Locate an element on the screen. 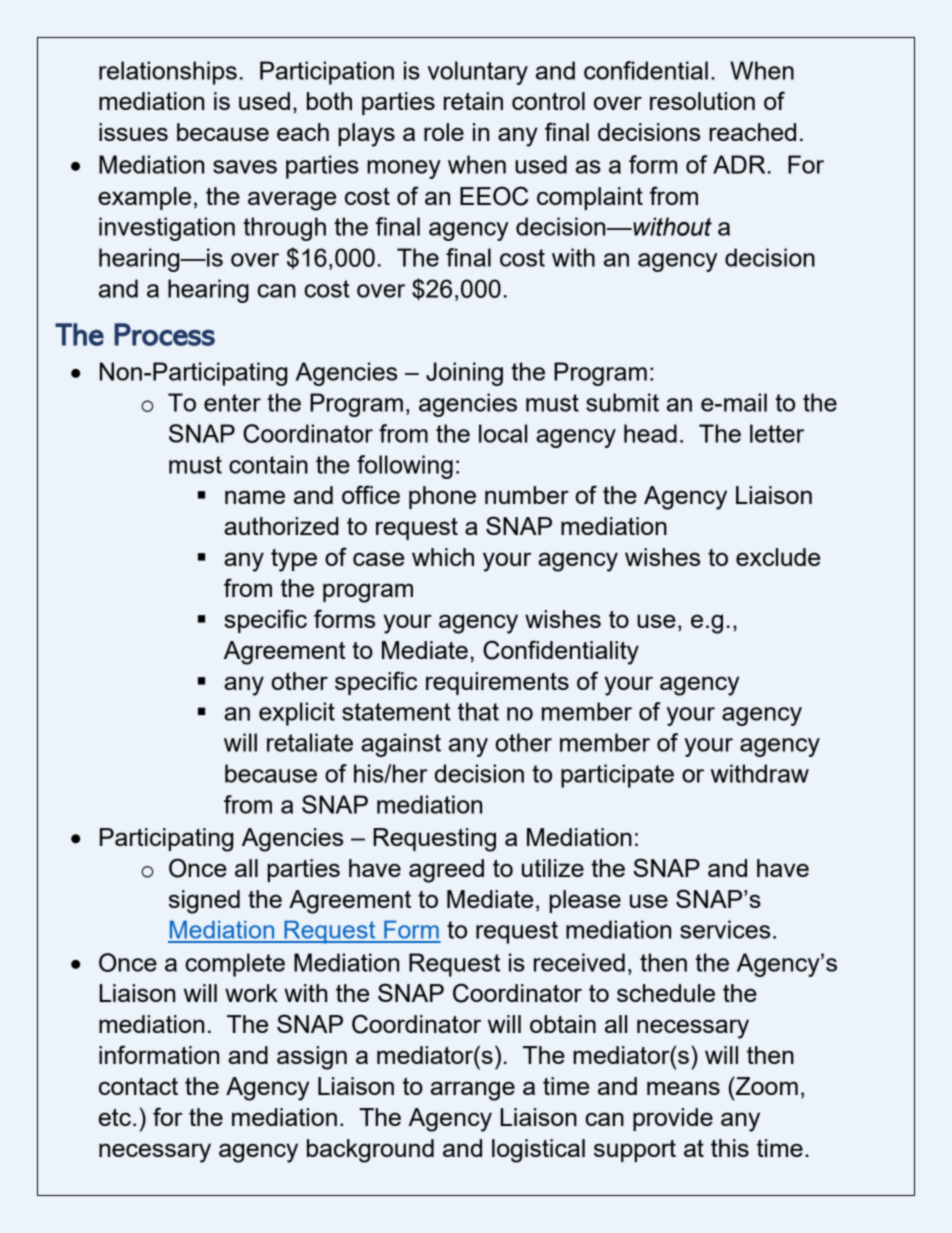 The image size is (952, 1233). contact is located at coordinates (138, 1086).
